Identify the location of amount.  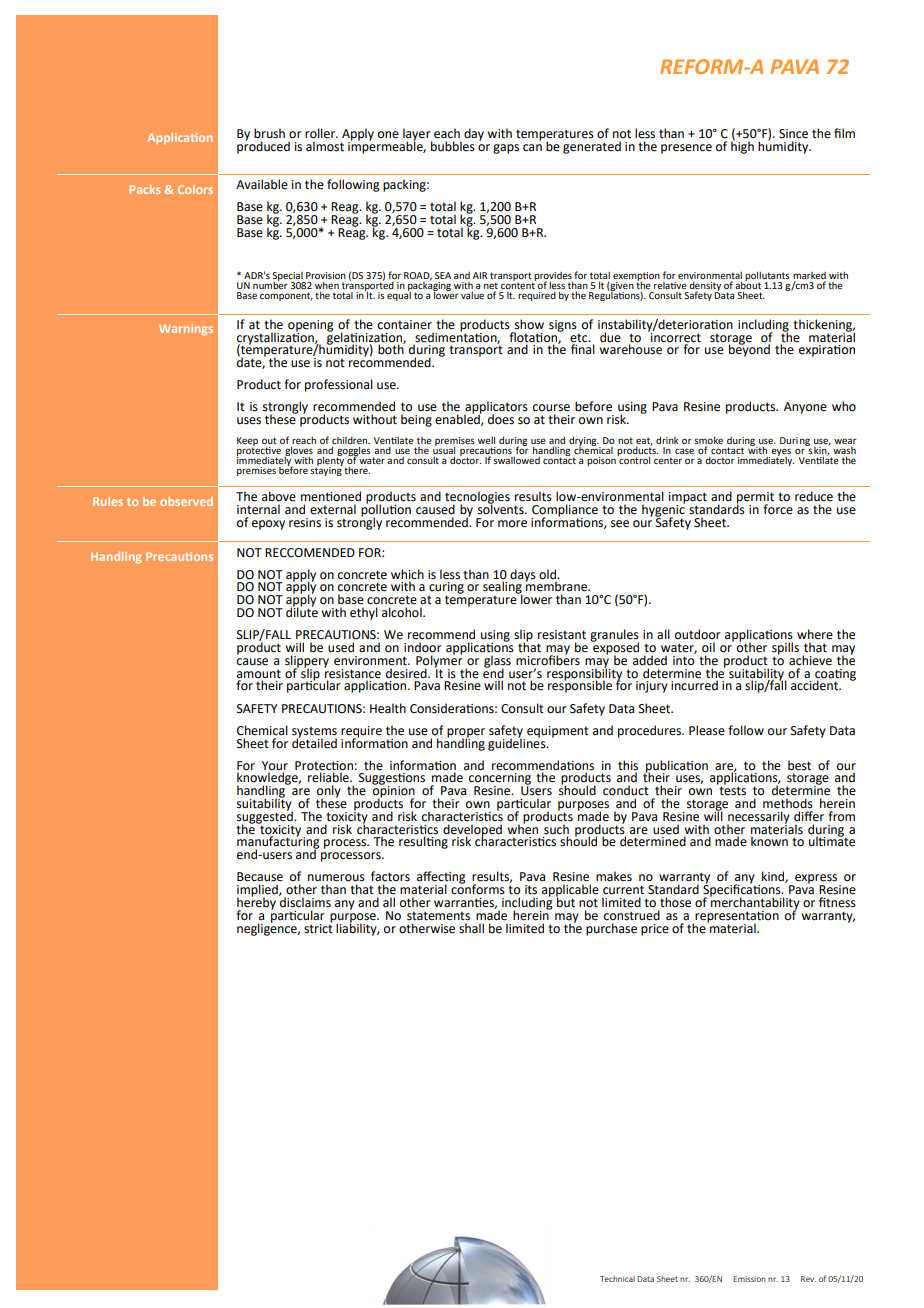
(259, 674).
